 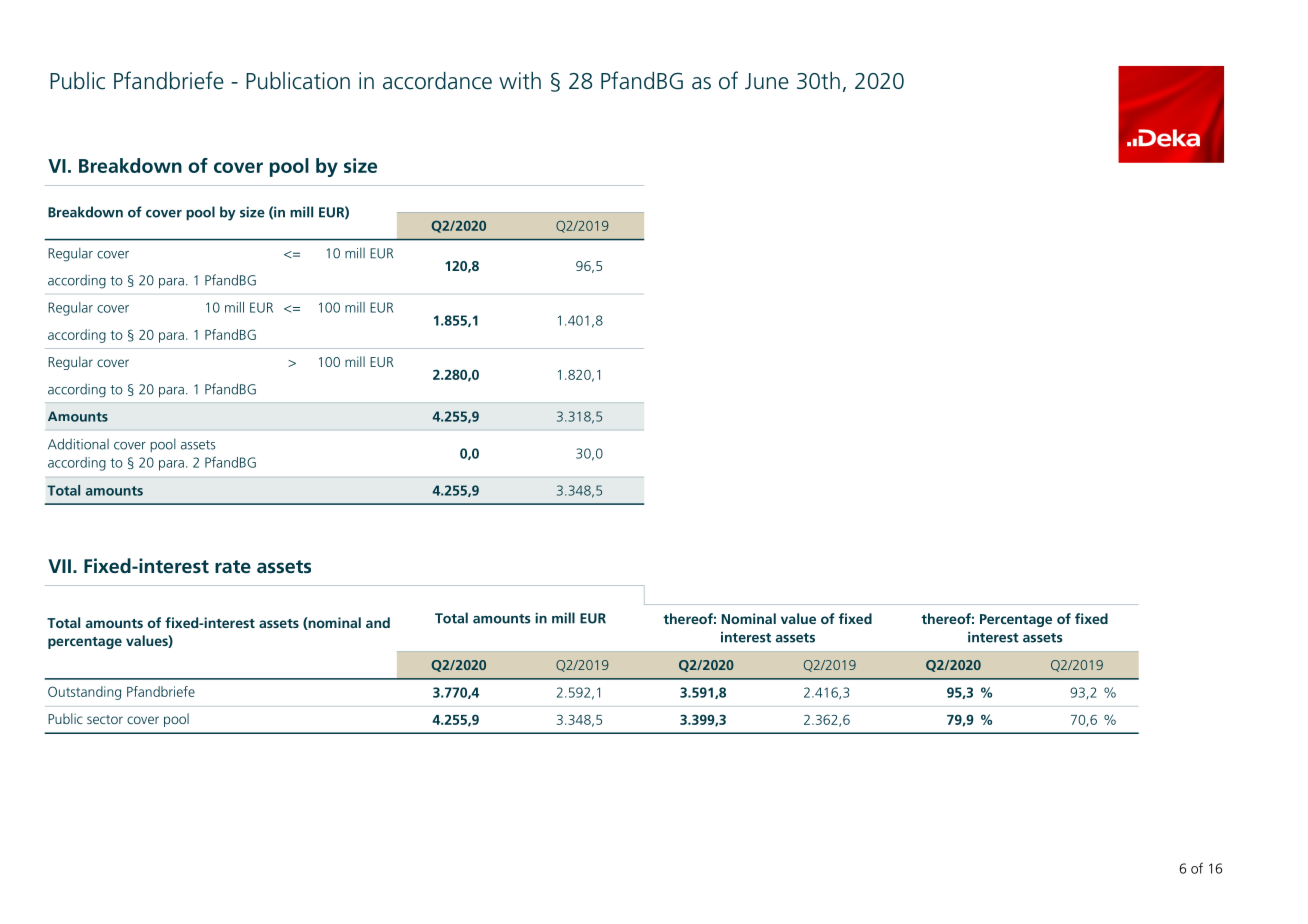 What do you see at coordinates (59, 566) in the page?
I see `VII` at bounding box center [59, 566].
